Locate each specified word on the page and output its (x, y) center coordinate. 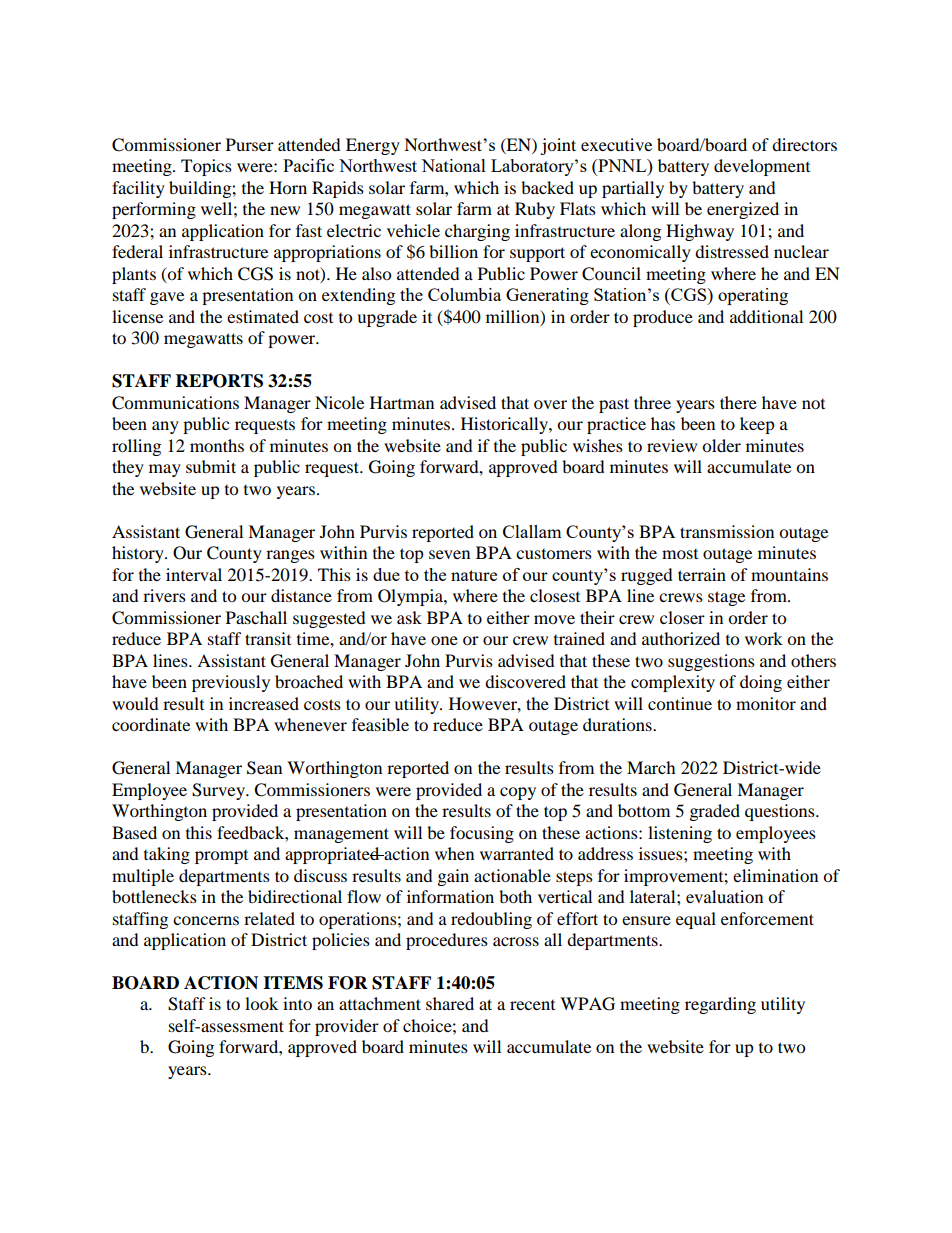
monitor (766, 703)
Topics (206, 167)
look (261, 1003)
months (217, 445)
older (721, 445)
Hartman (402, 402)
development (762, 167)
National (453, 165)
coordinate (151, 724)
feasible (380, 724)
